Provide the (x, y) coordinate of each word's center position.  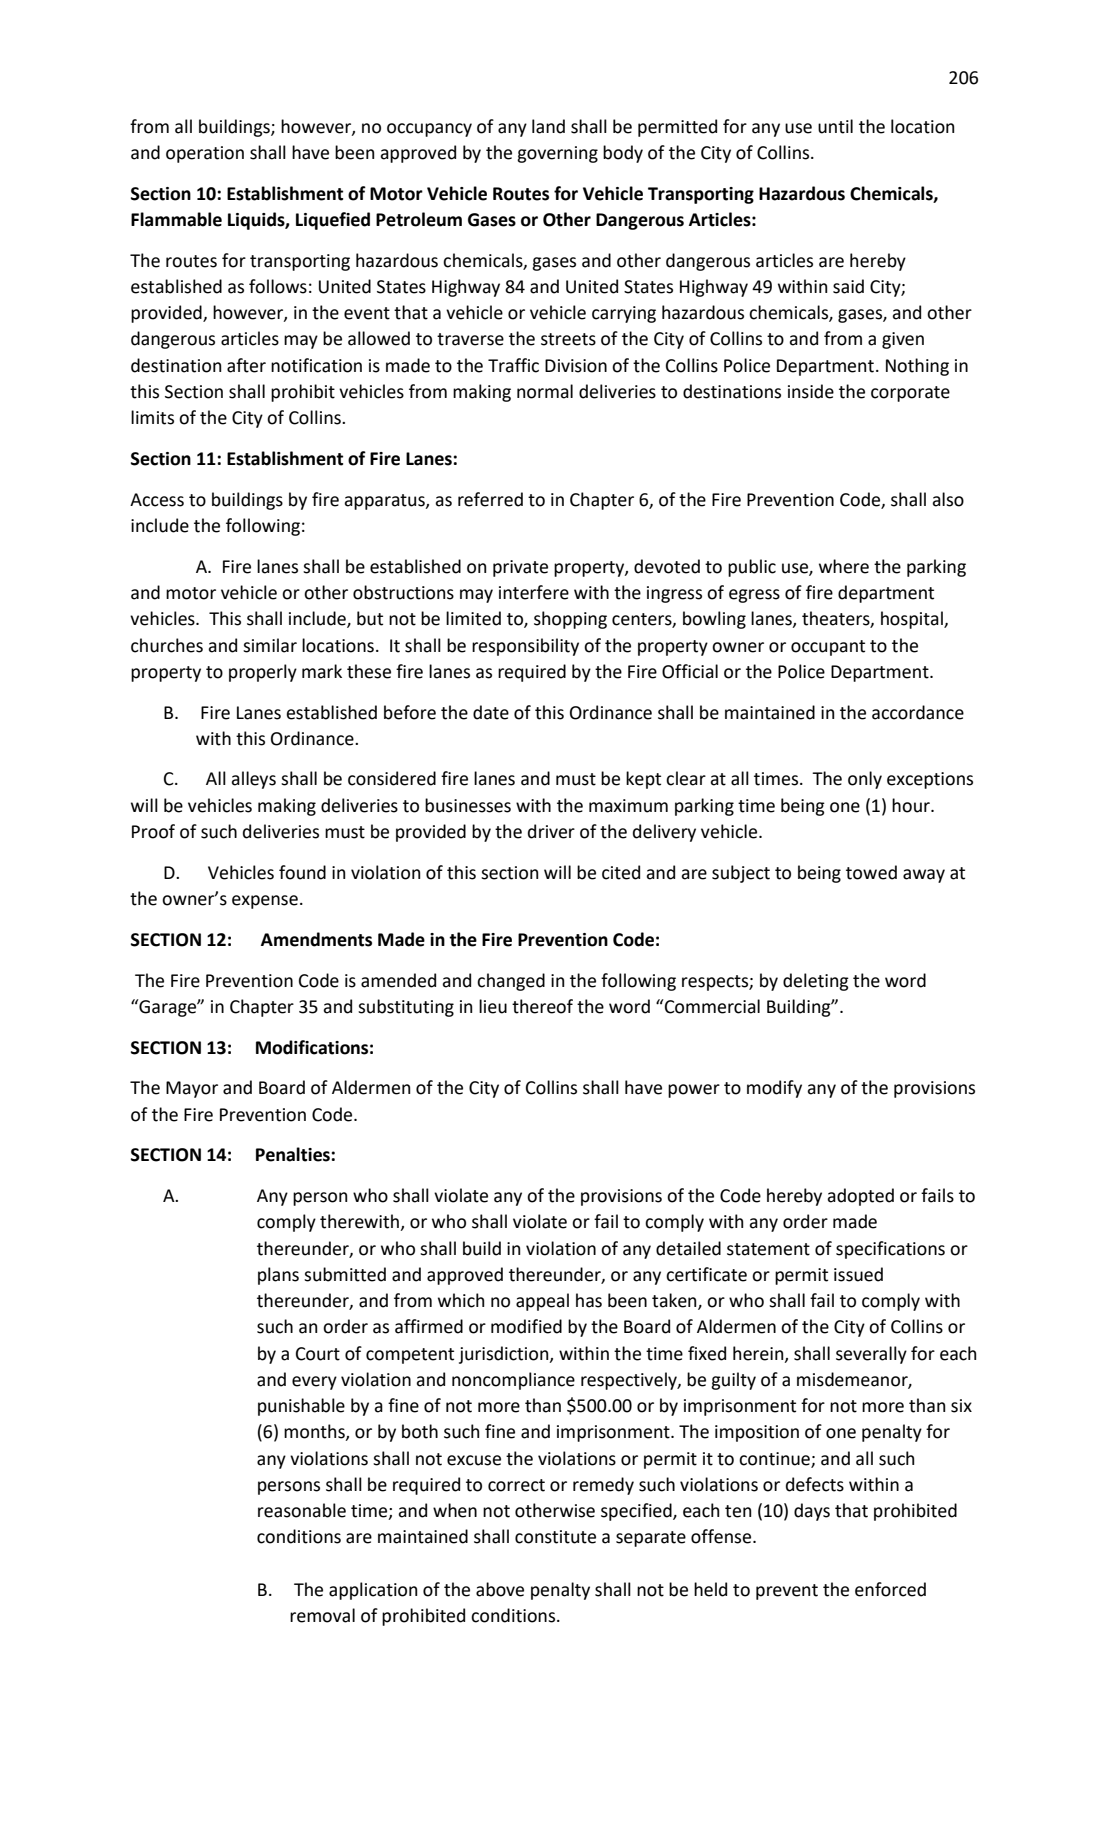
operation (205, 154)
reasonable (302, 1510)
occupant (828, 648)
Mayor (192, 1089)
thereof (542, 1006)
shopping (570, 620)
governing (557, 154)
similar (270, 645)
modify (774, 1089)
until (835, 126)
